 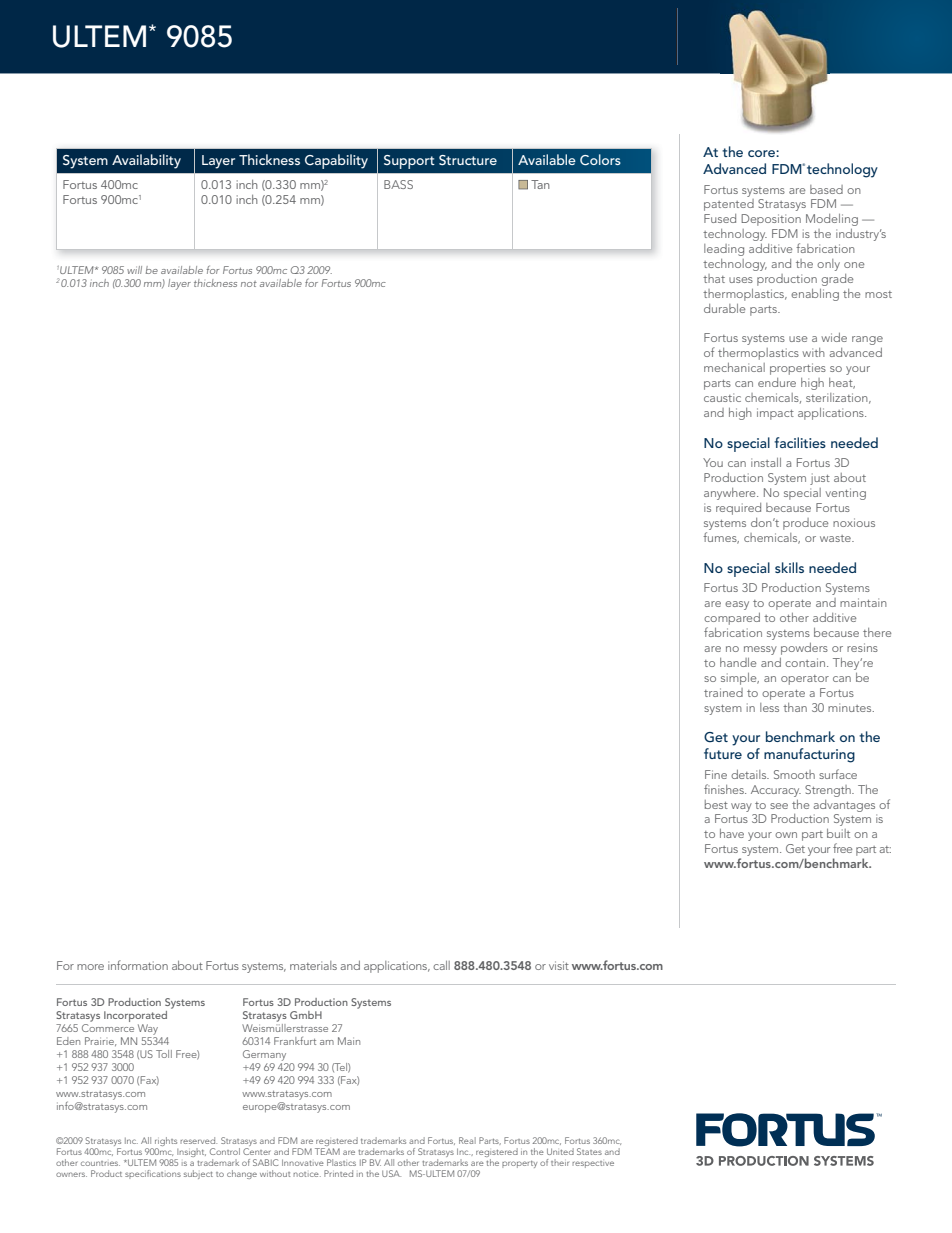 What do you see at coordinates (826, 189) in the image?
I see `based` at bounding box center [826, 189].
